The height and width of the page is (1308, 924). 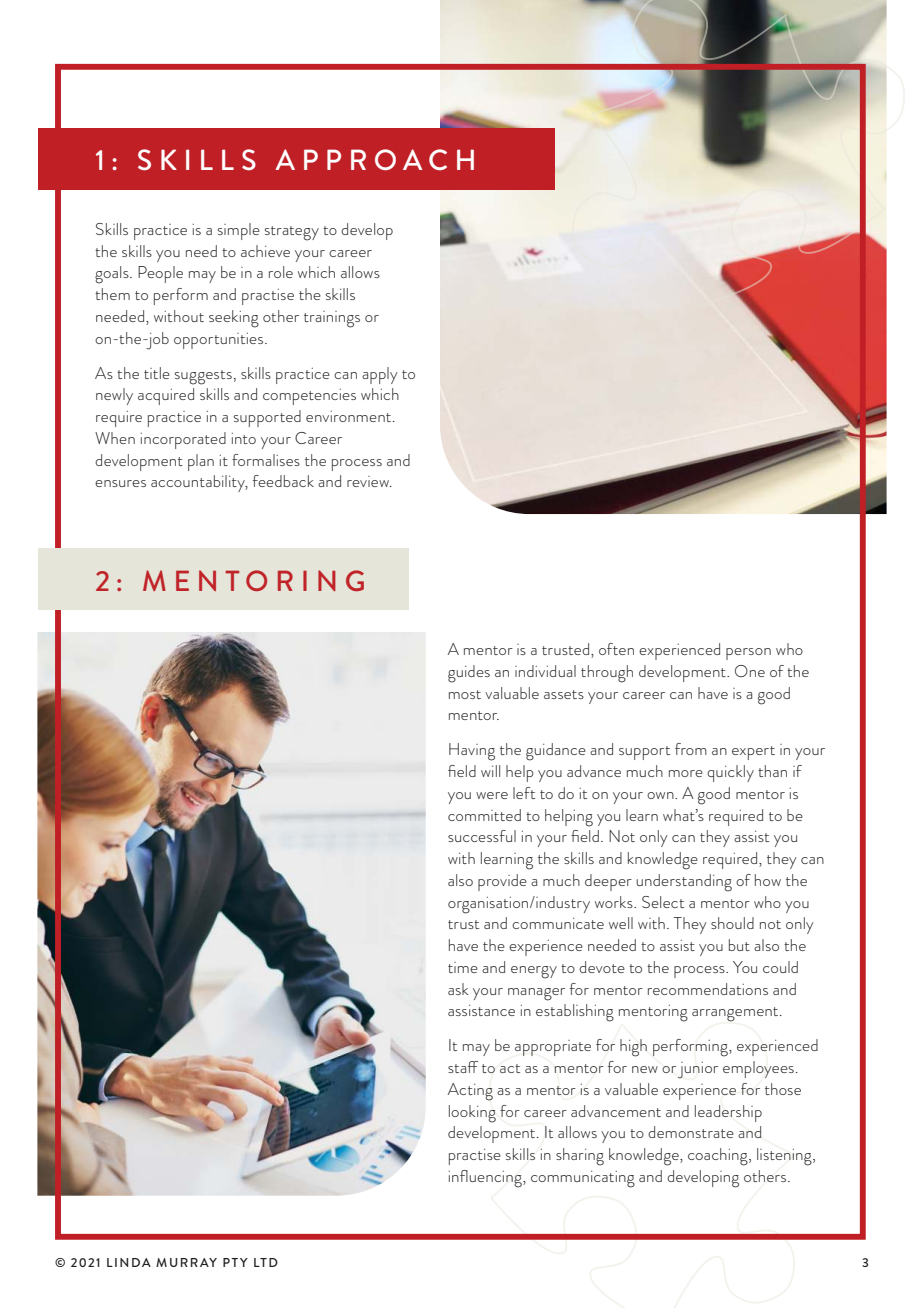 What do you see at coordinates (486, 1179) in the page?
I see `influencing` at bounding box center [486, 1179].
